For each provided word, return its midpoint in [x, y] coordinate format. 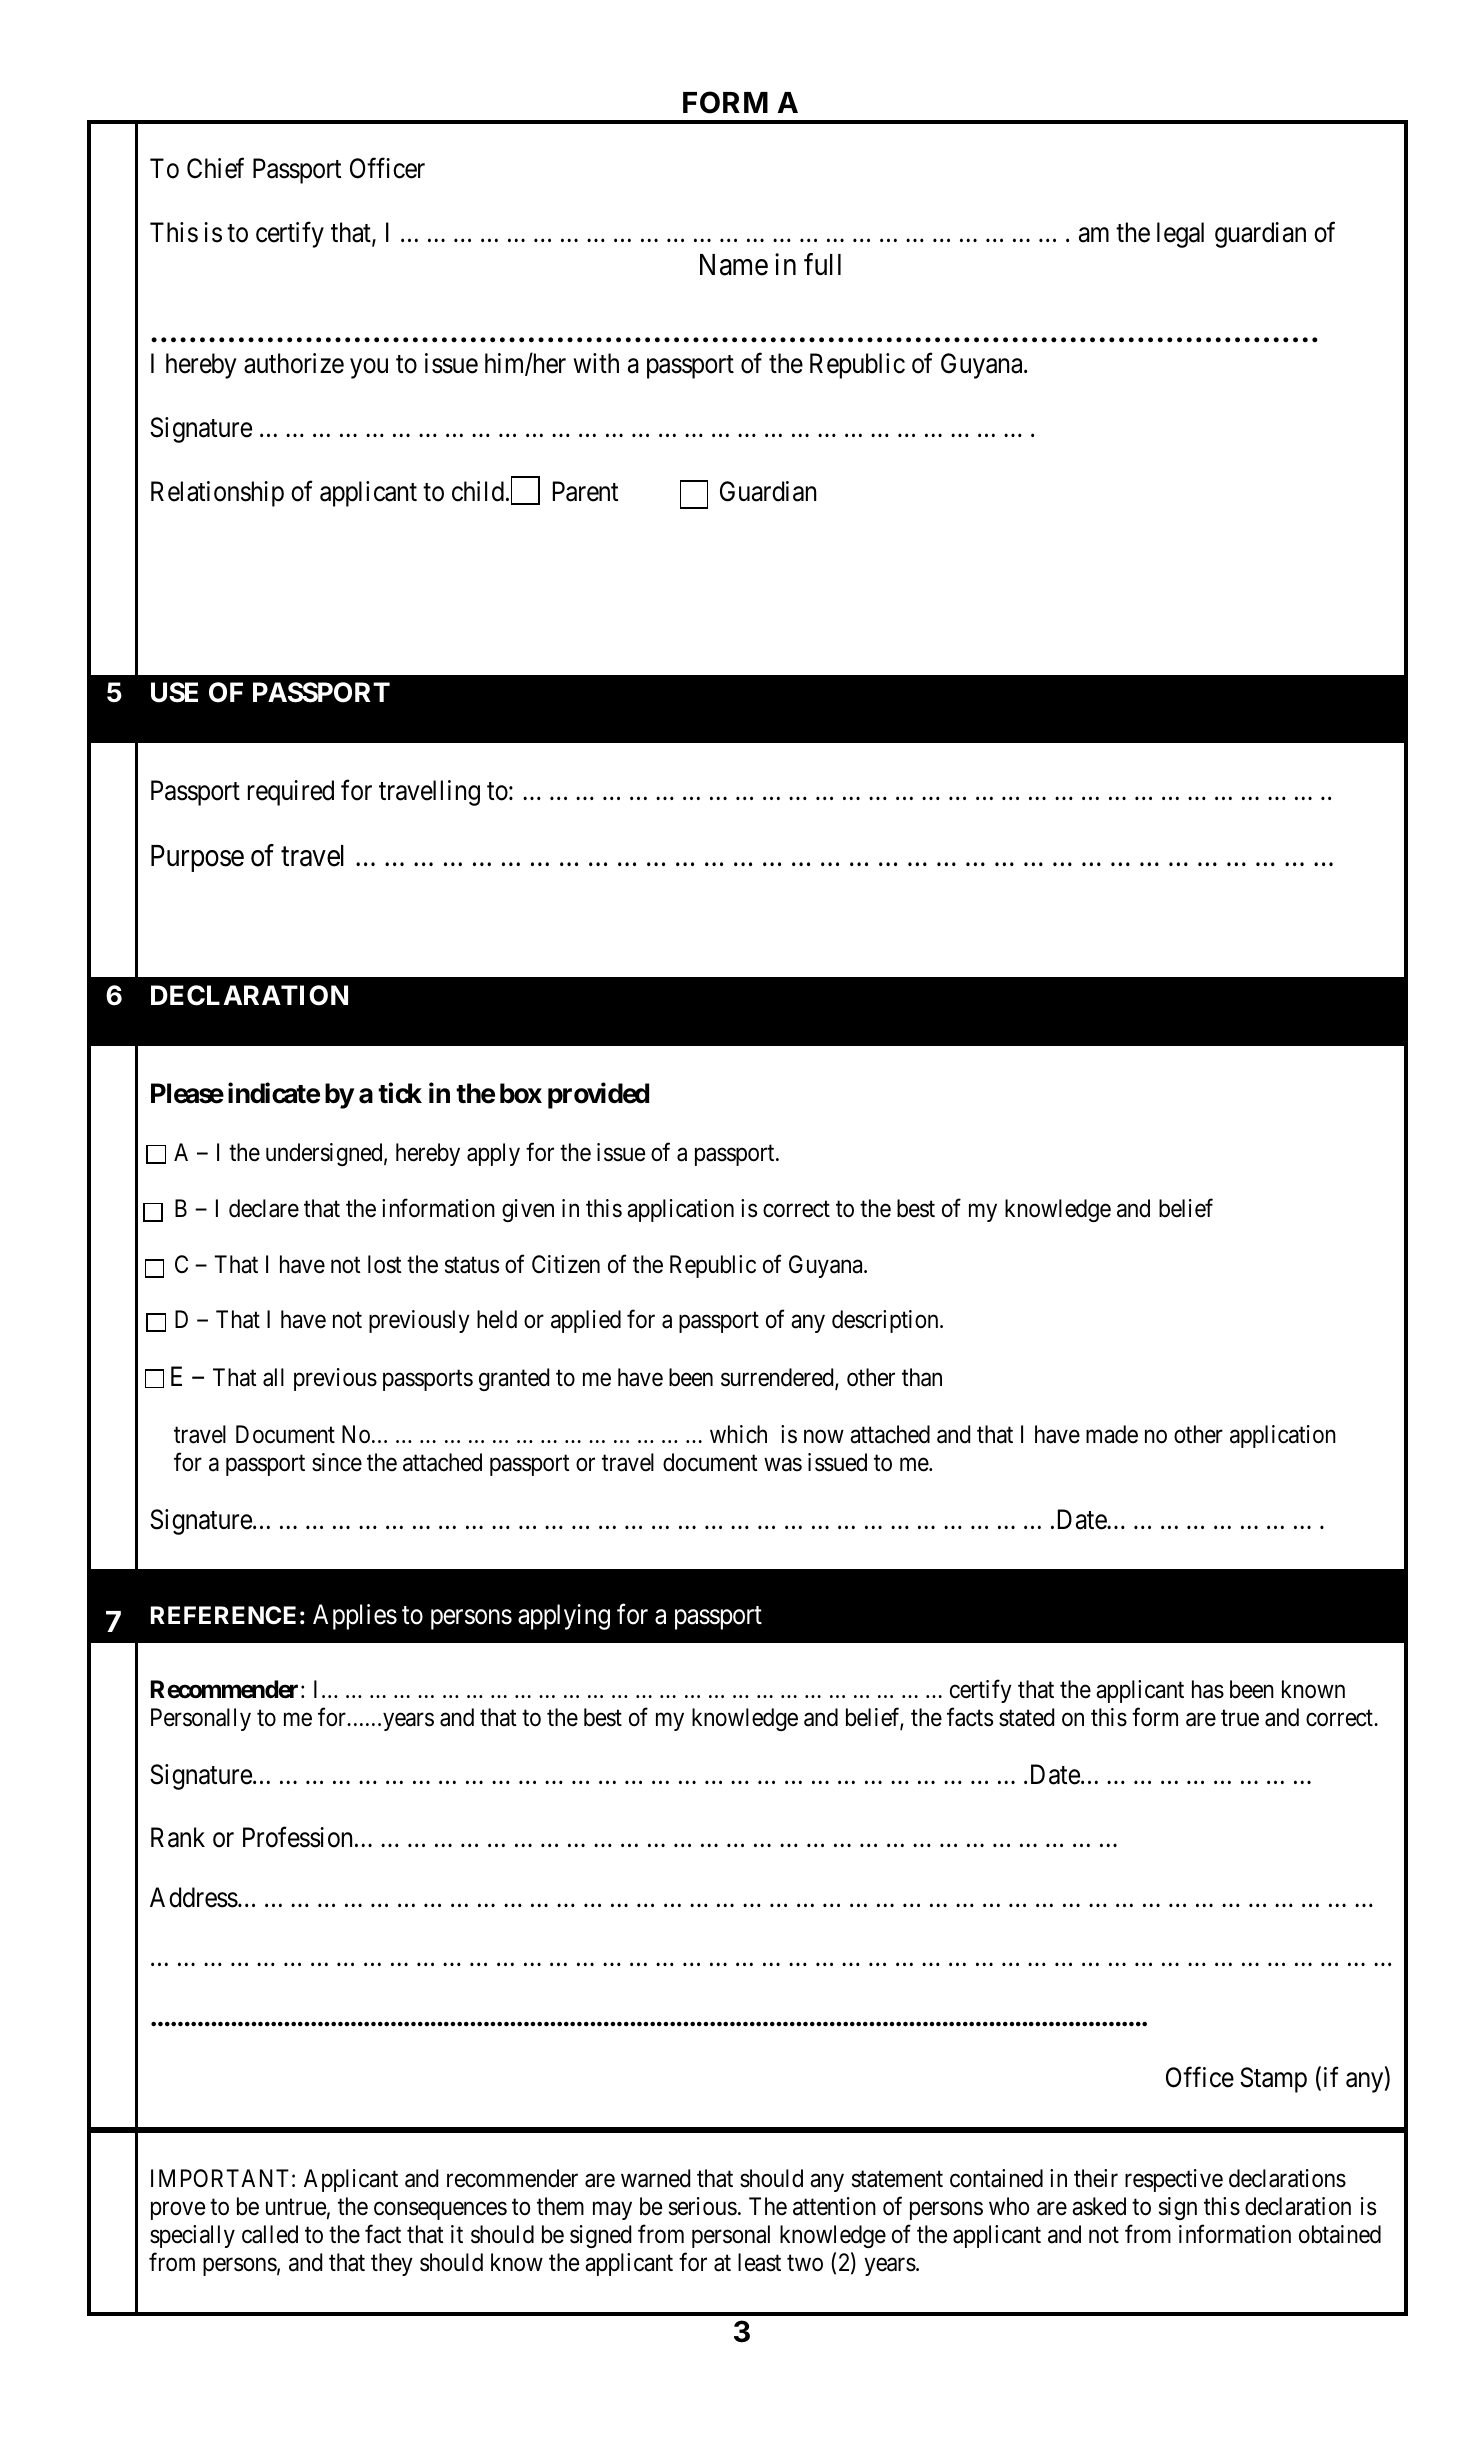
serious [703, 2206]
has [1208, 1689]
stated [1026, 1717]
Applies [355, 1617]
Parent [585, 491]
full [822, 264]
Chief [215, 168]
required [291, 793]
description [886, 1321]
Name [734, 265]
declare [264, 1208]
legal [1180, 235]
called [270, 2234]
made [1112, 1434]
